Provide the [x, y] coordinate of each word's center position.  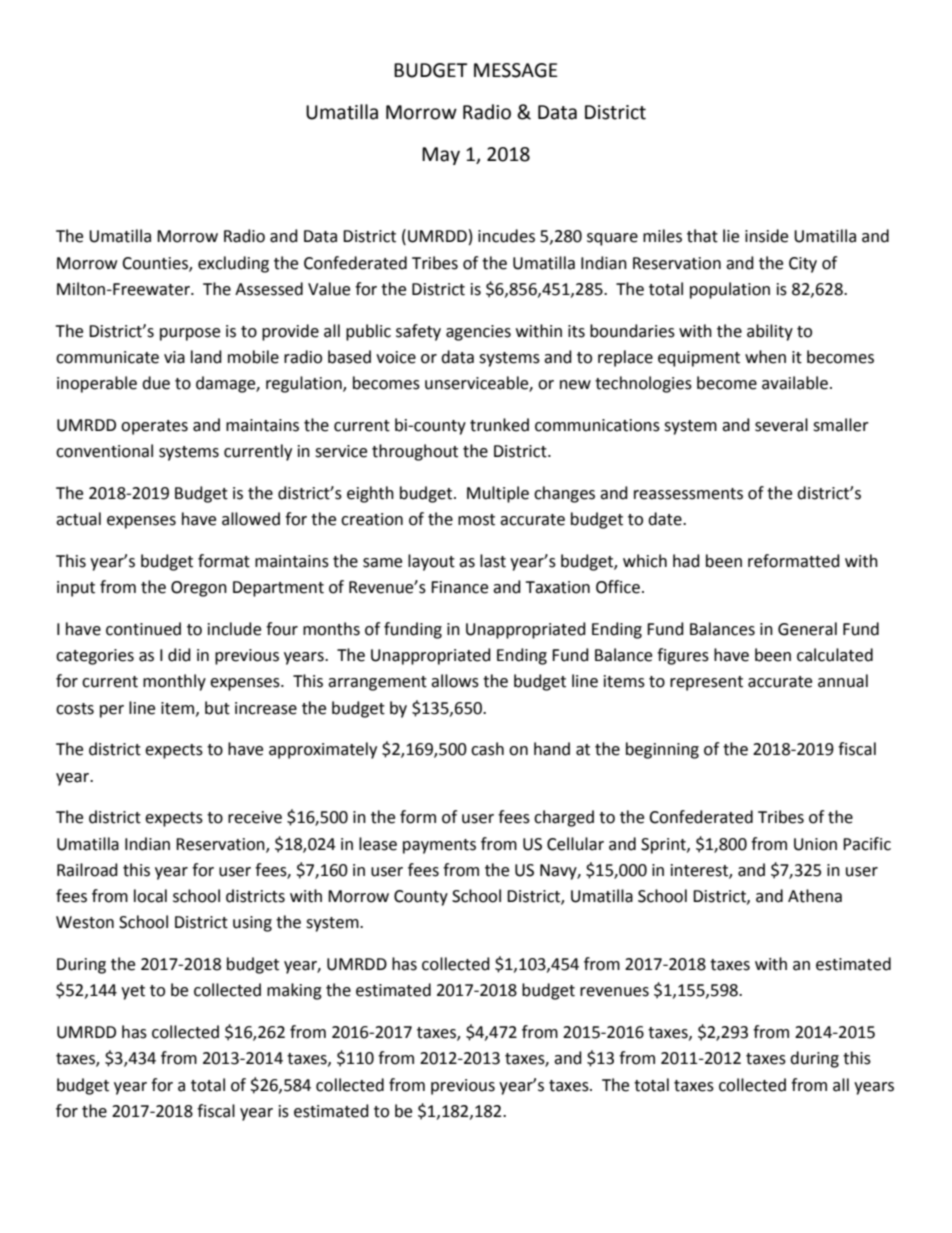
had [686, 561]
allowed [251, 519]
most [476, 520]
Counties [156, 264]
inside [766, 236]
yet [133, 992]
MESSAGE [516, 70]
